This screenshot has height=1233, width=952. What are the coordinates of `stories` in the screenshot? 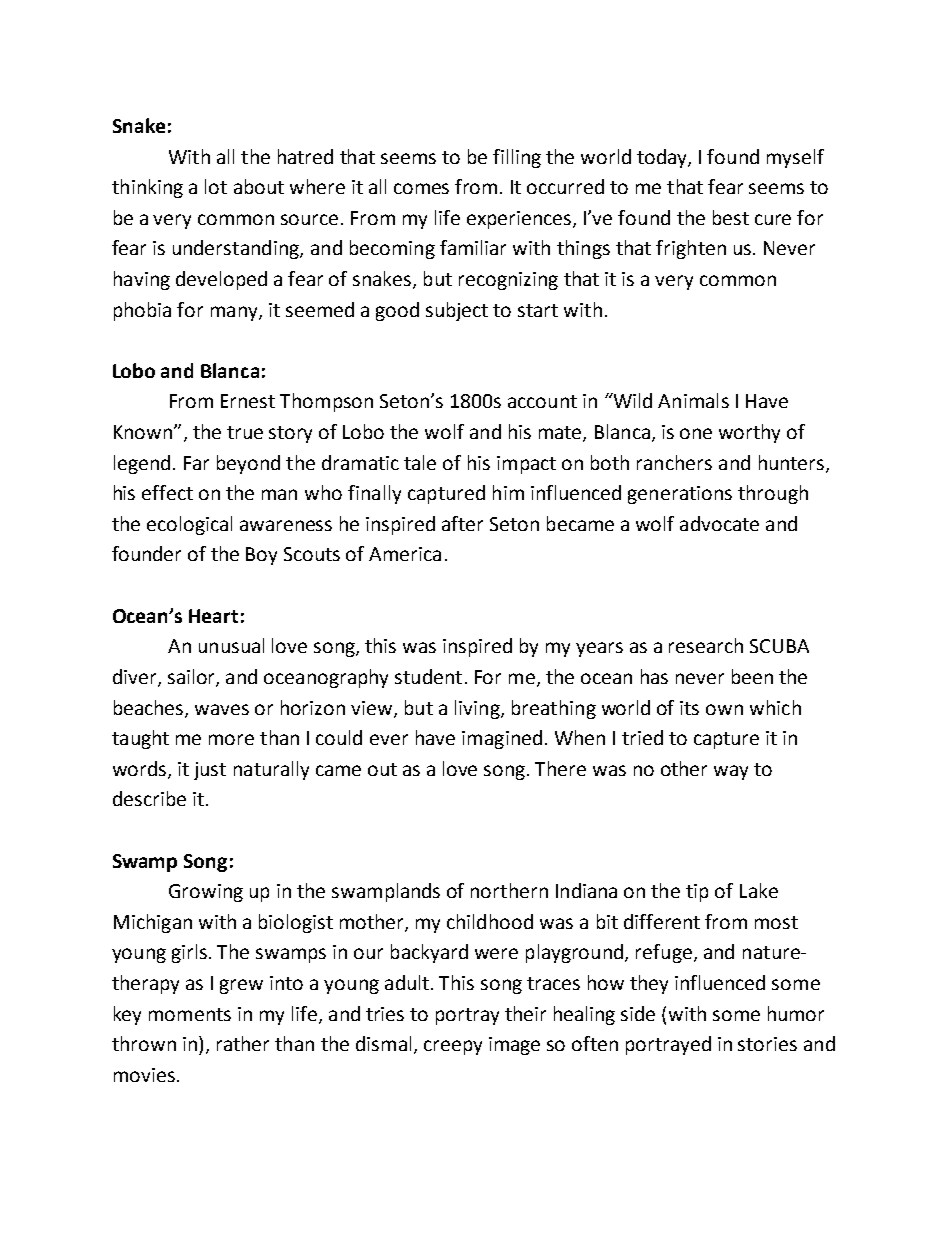 It's located at (767, 1044).
